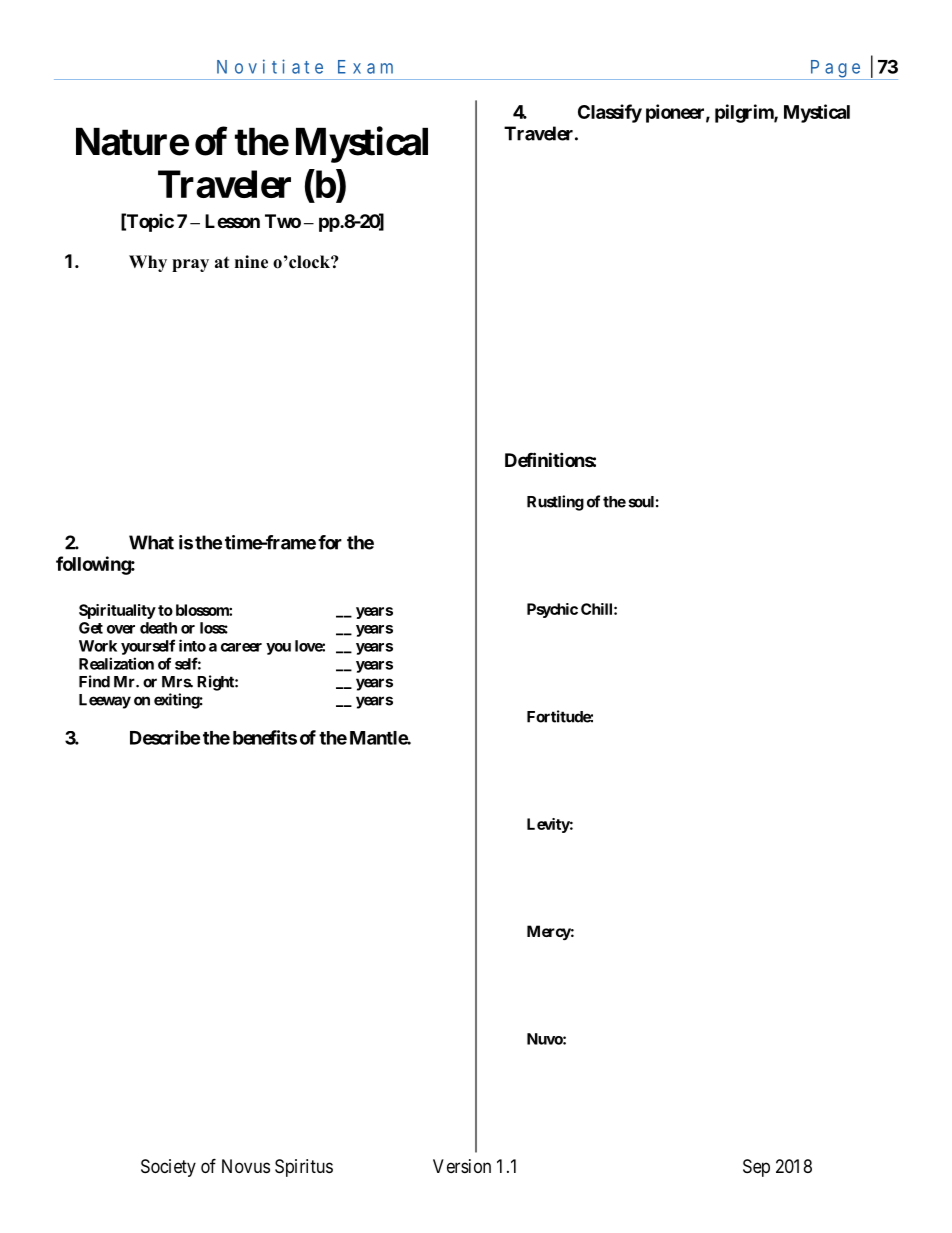 The image size is (952, 1233). What do you see at coordinates (304, 1168) in the document?
I see `Spiritus` at bounding box center [304, 1168].
